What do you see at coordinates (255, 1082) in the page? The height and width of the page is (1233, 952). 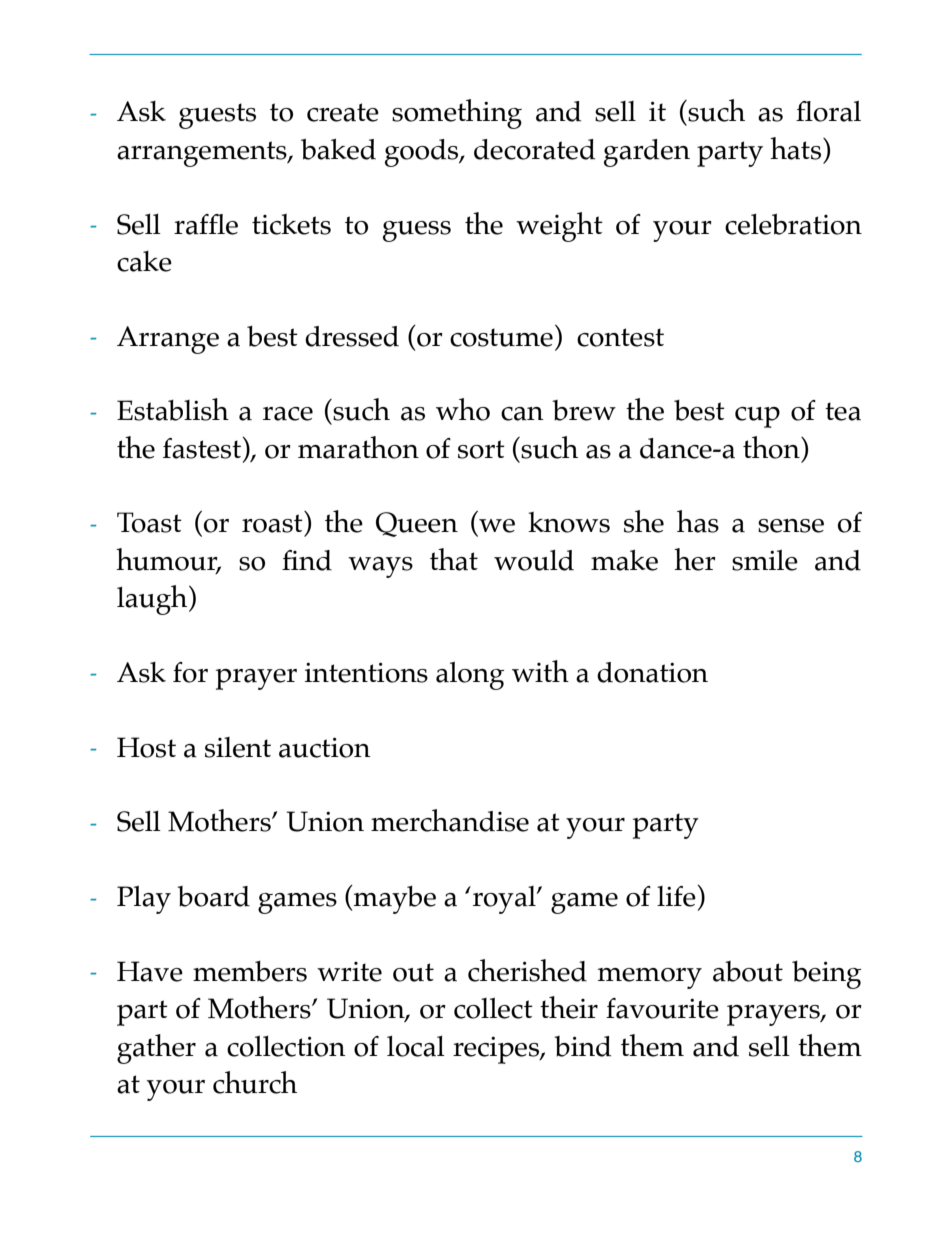 I see `church` at bounding box center [255, 1082].
